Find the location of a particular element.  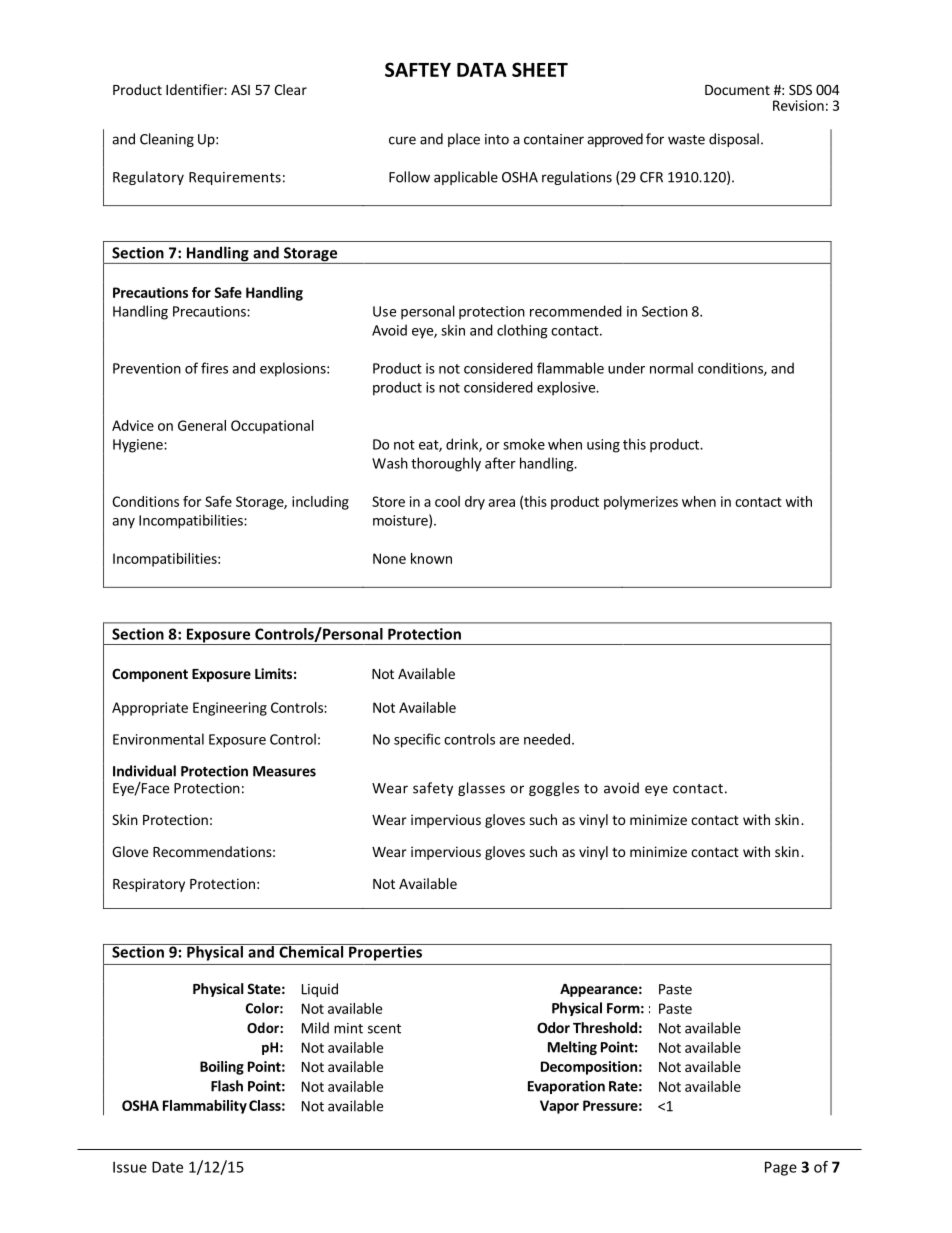

Component is located at coordinates (150, 675).
